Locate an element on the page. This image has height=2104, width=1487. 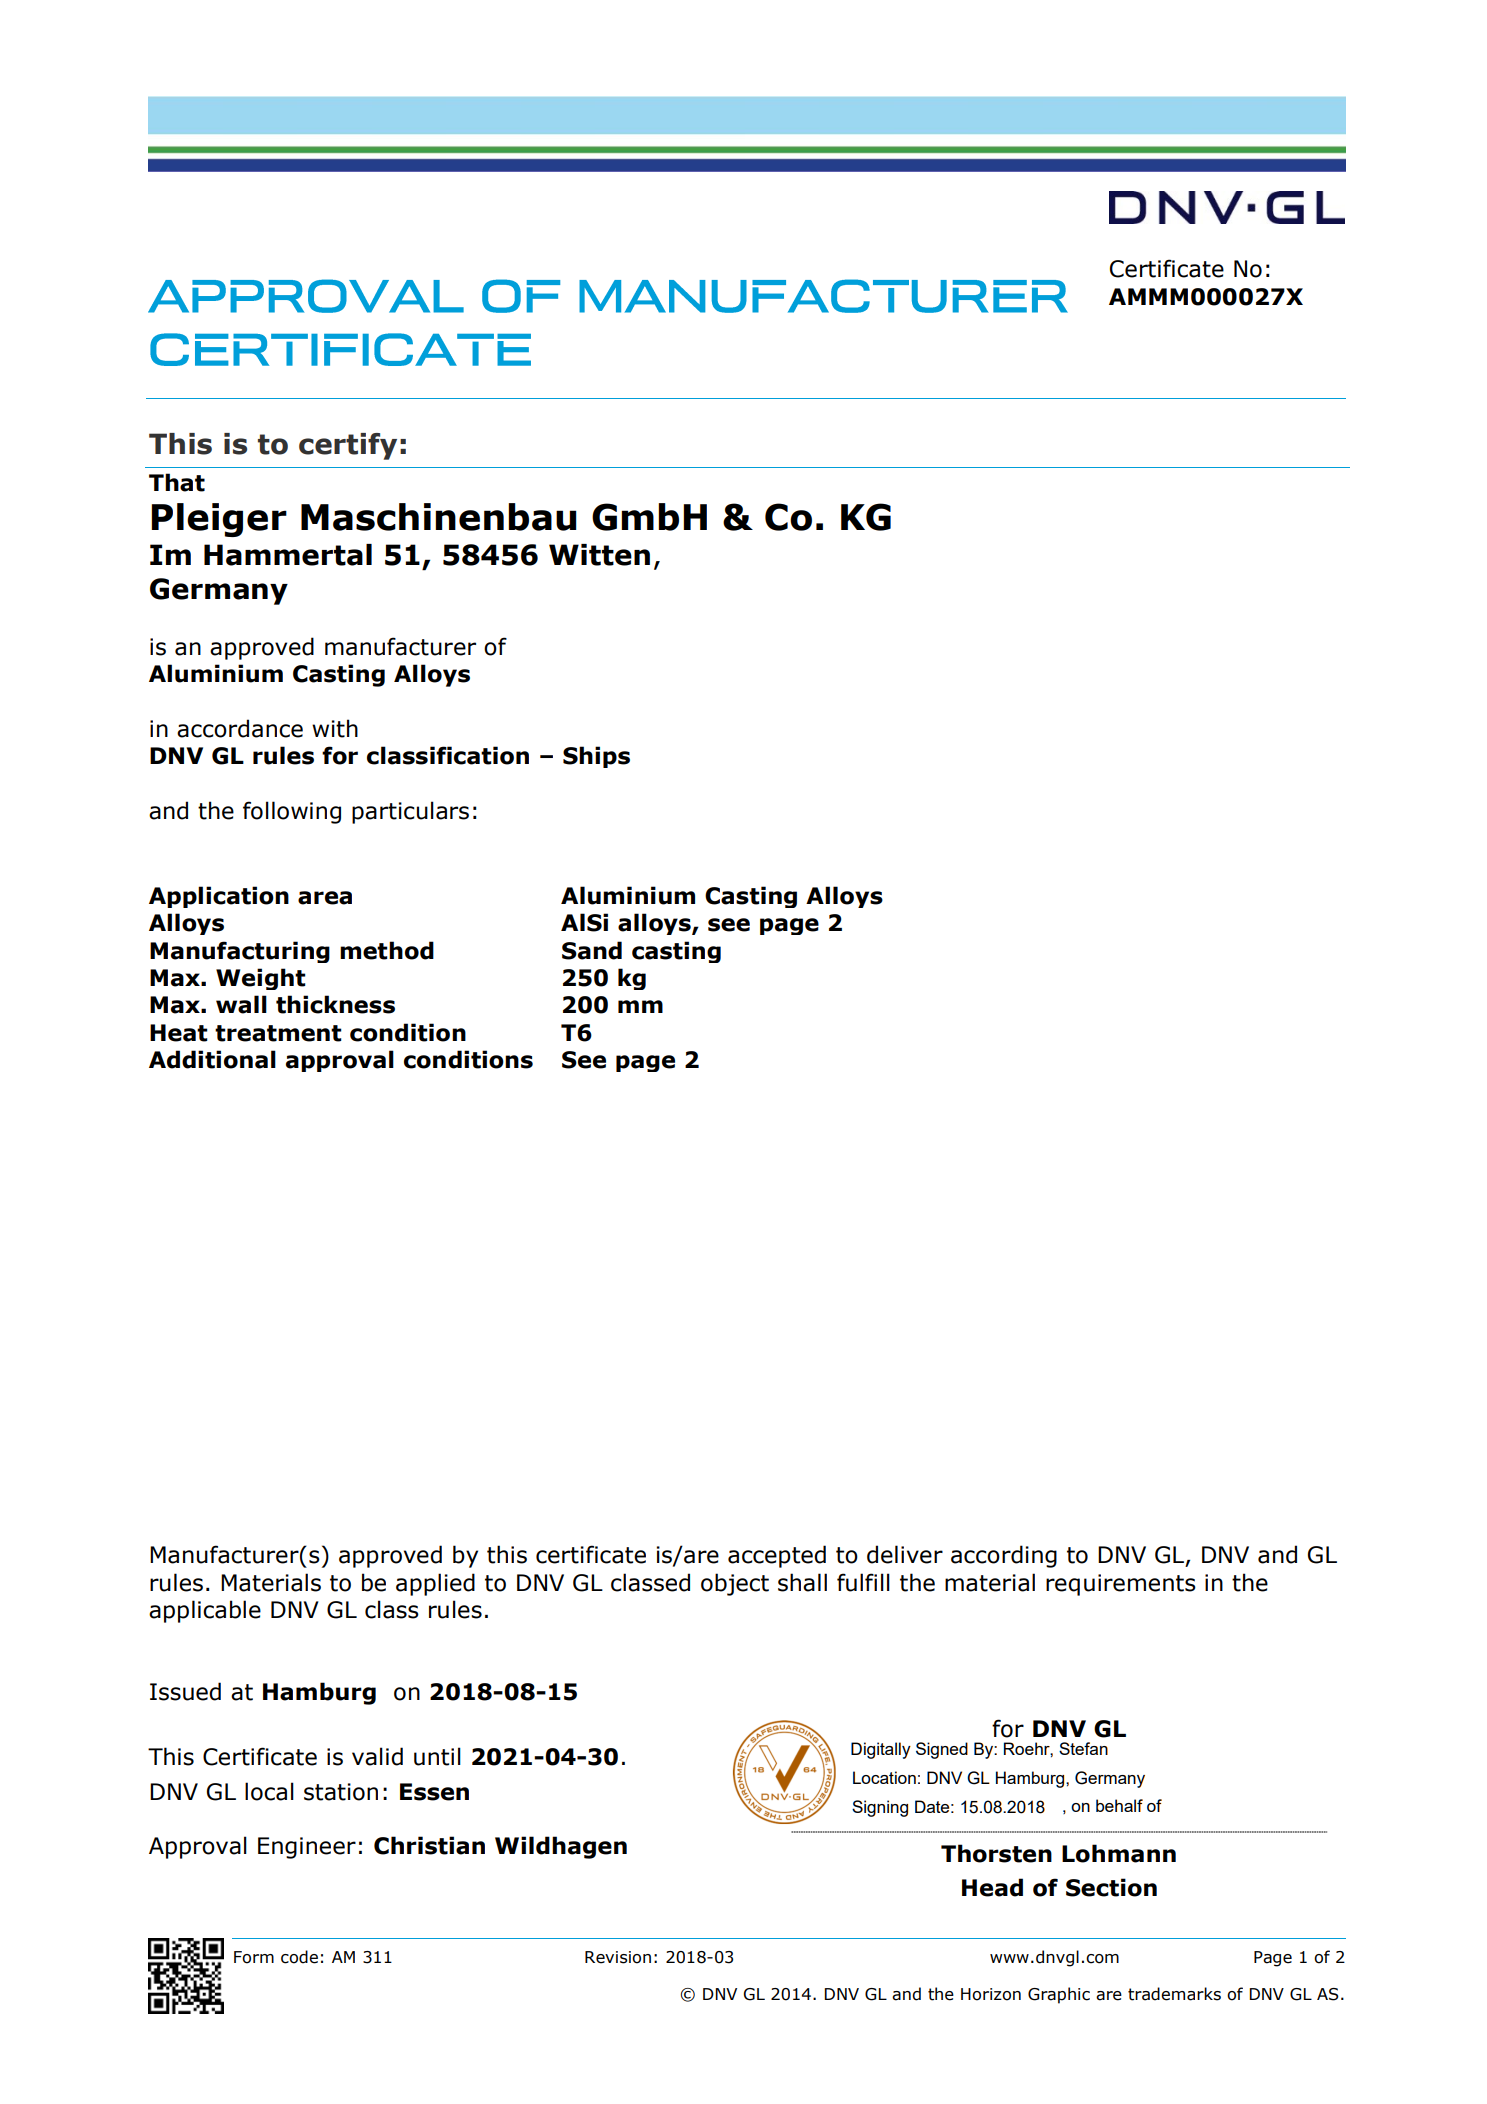
Witten is located at coordinates (599, 555).
